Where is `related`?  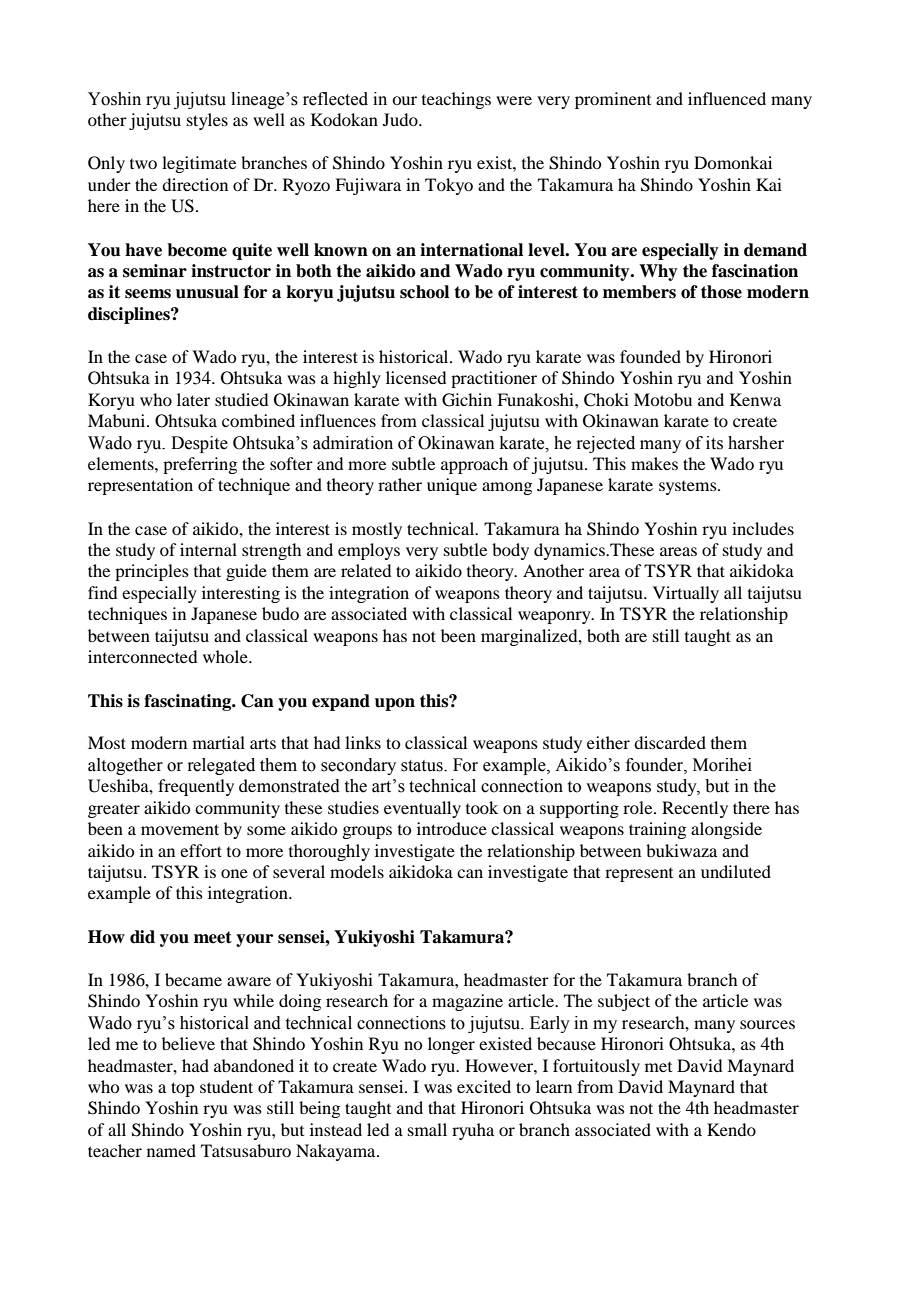 related is located at coordinates (366, 570).
